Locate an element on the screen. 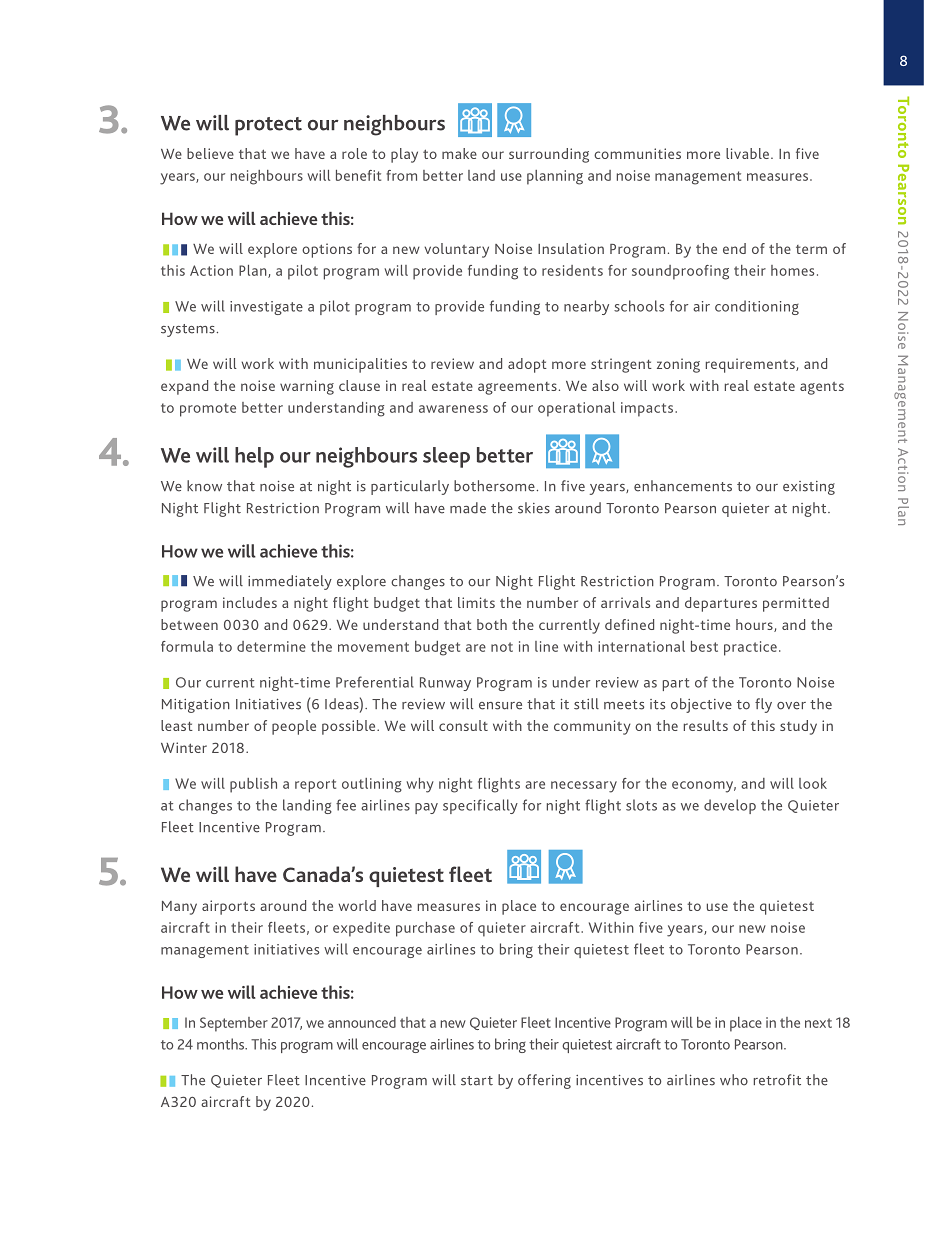 The image size is (952, 1233). includes is located at coordinates (250, 602).
